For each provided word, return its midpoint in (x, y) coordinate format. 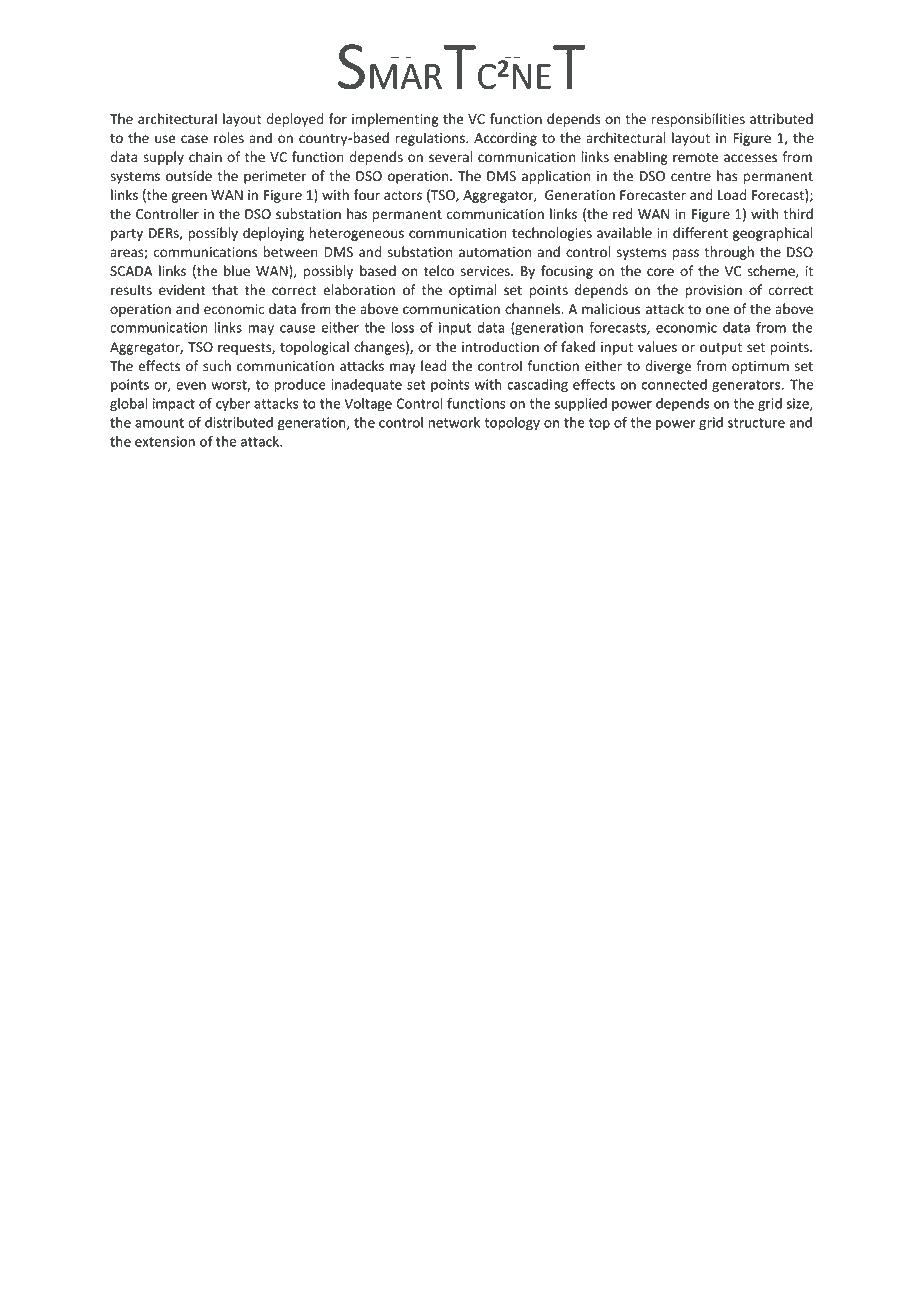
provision (713, 291)
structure (756, 423)
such (217, 366)
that (225, 289)
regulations (431, 139)
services (486, 271)
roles (229, 138)
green (189, 197)
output (721, 349)
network (454, 422)
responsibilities (698, 120)
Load (732, 195)
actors (403, 196)
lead (433, 365)
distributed (239, 422)
